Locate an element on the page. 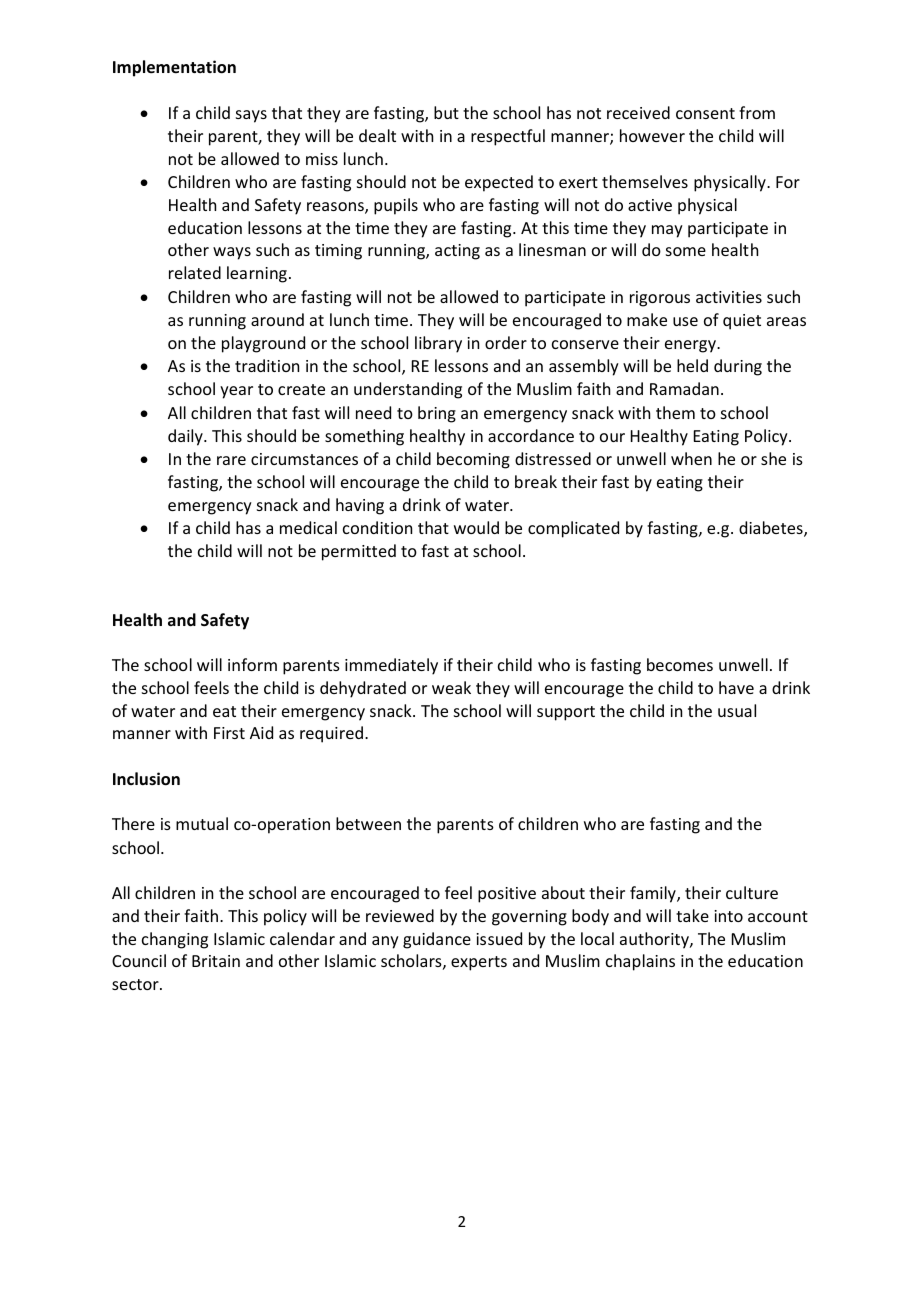  acting is located at coordinates (457, 252).
